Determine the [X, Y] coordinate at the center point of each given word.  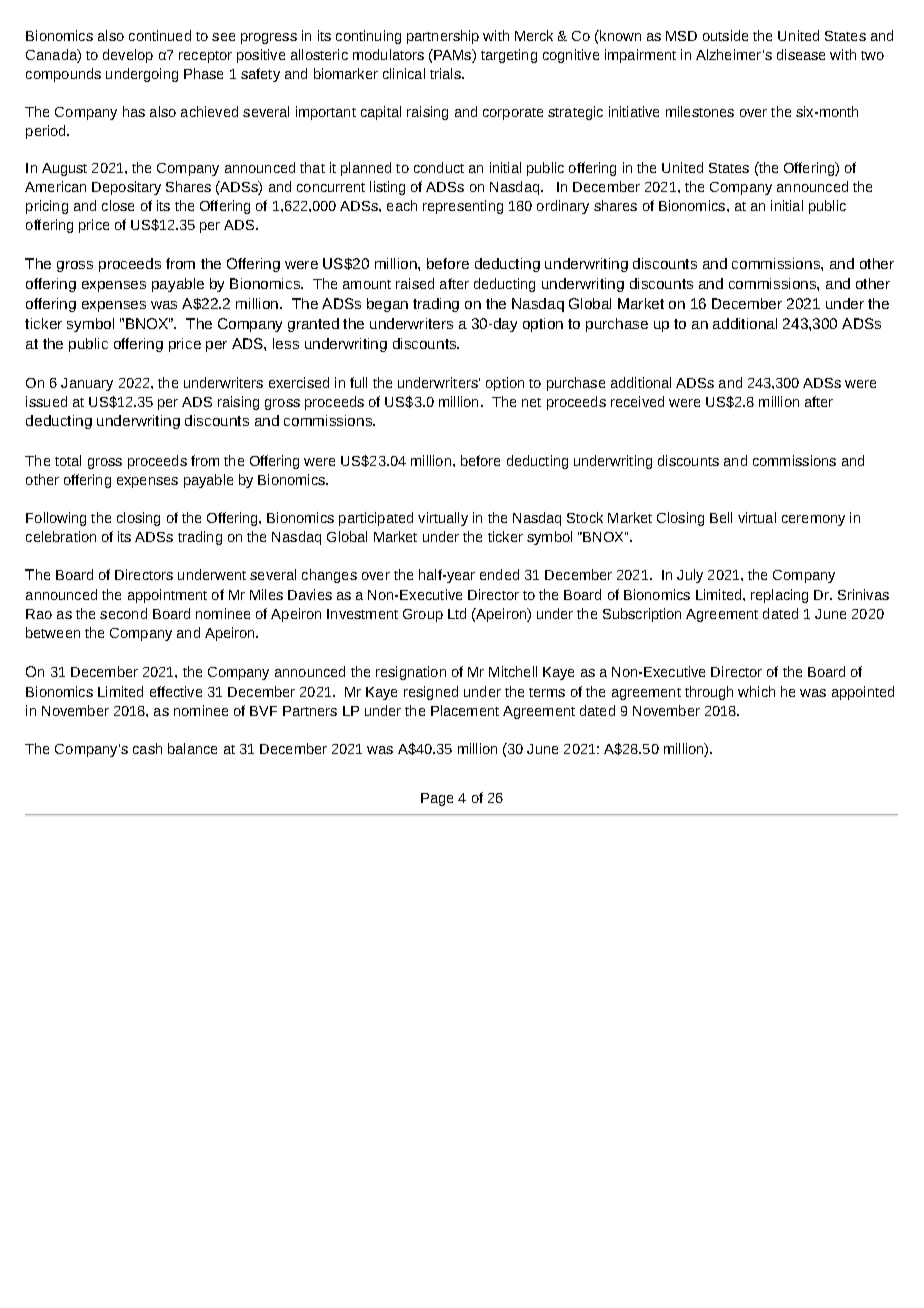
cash [147, 748]
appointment [167, 596]
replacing [779, 596]
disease [801, 54]
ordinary [563, 207]
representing [463, 207]
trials [446, 73]
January [87, 384]
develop [128, 56]
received [637, 401]
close [118, 205]
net [531, 402]
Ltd [457, 613]
